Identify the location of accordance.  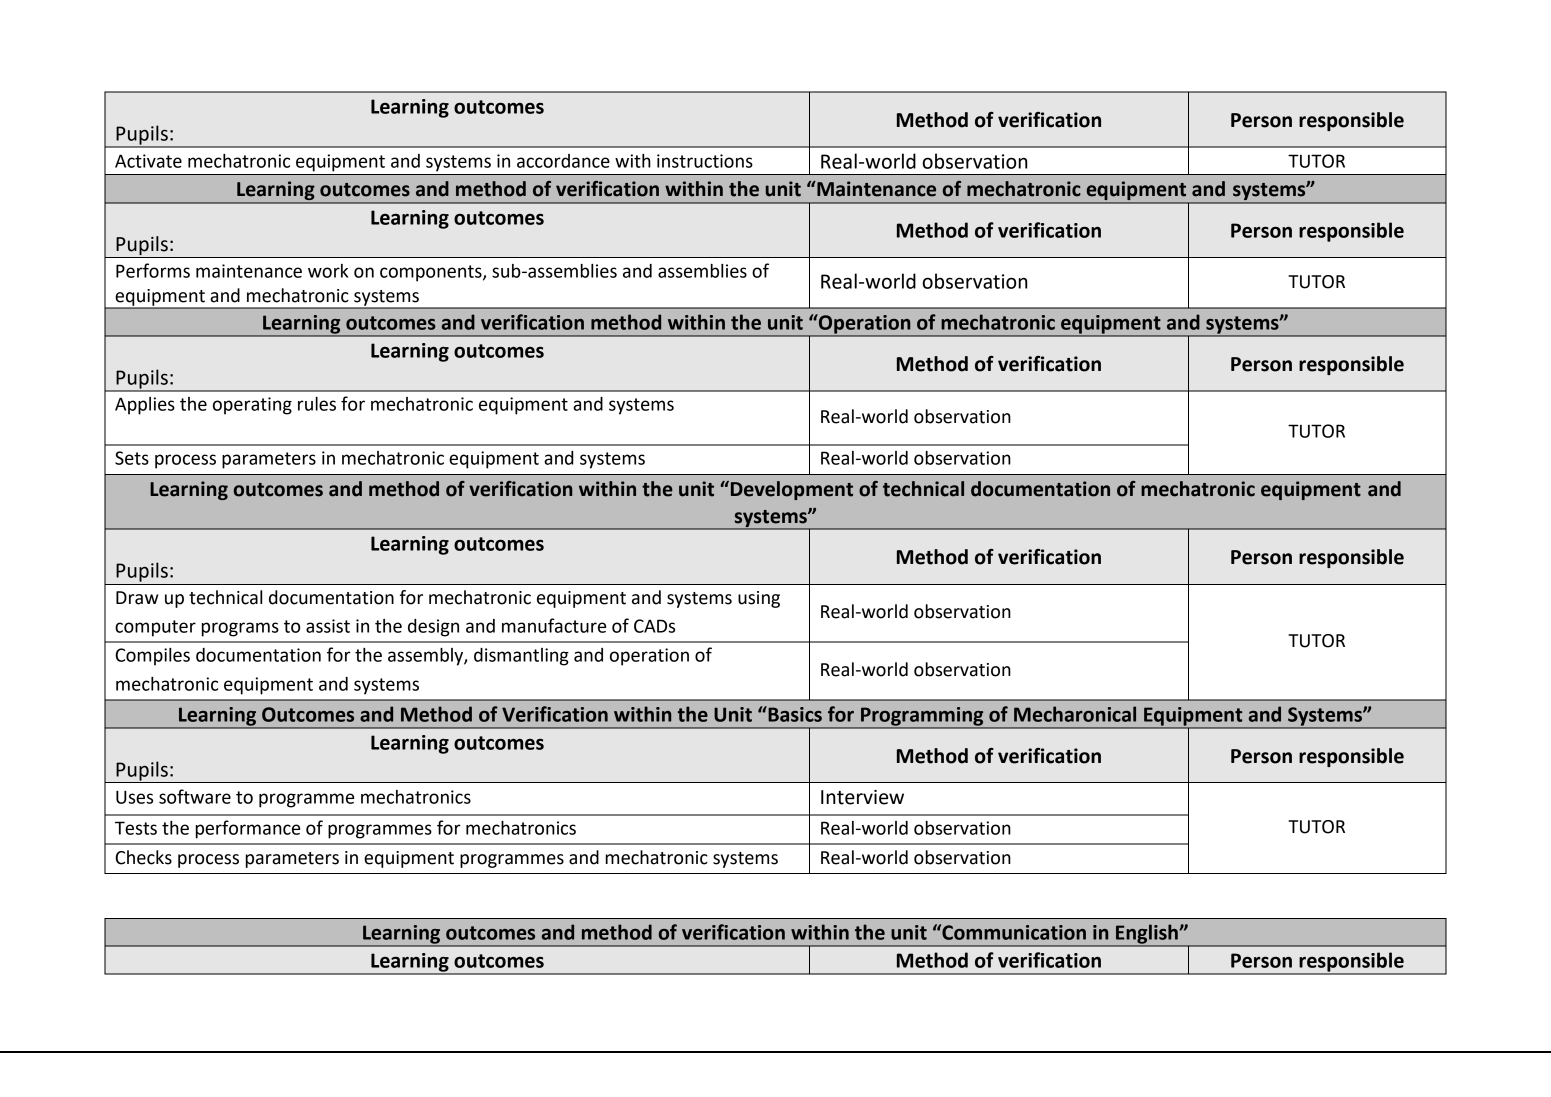
(563, 161).
